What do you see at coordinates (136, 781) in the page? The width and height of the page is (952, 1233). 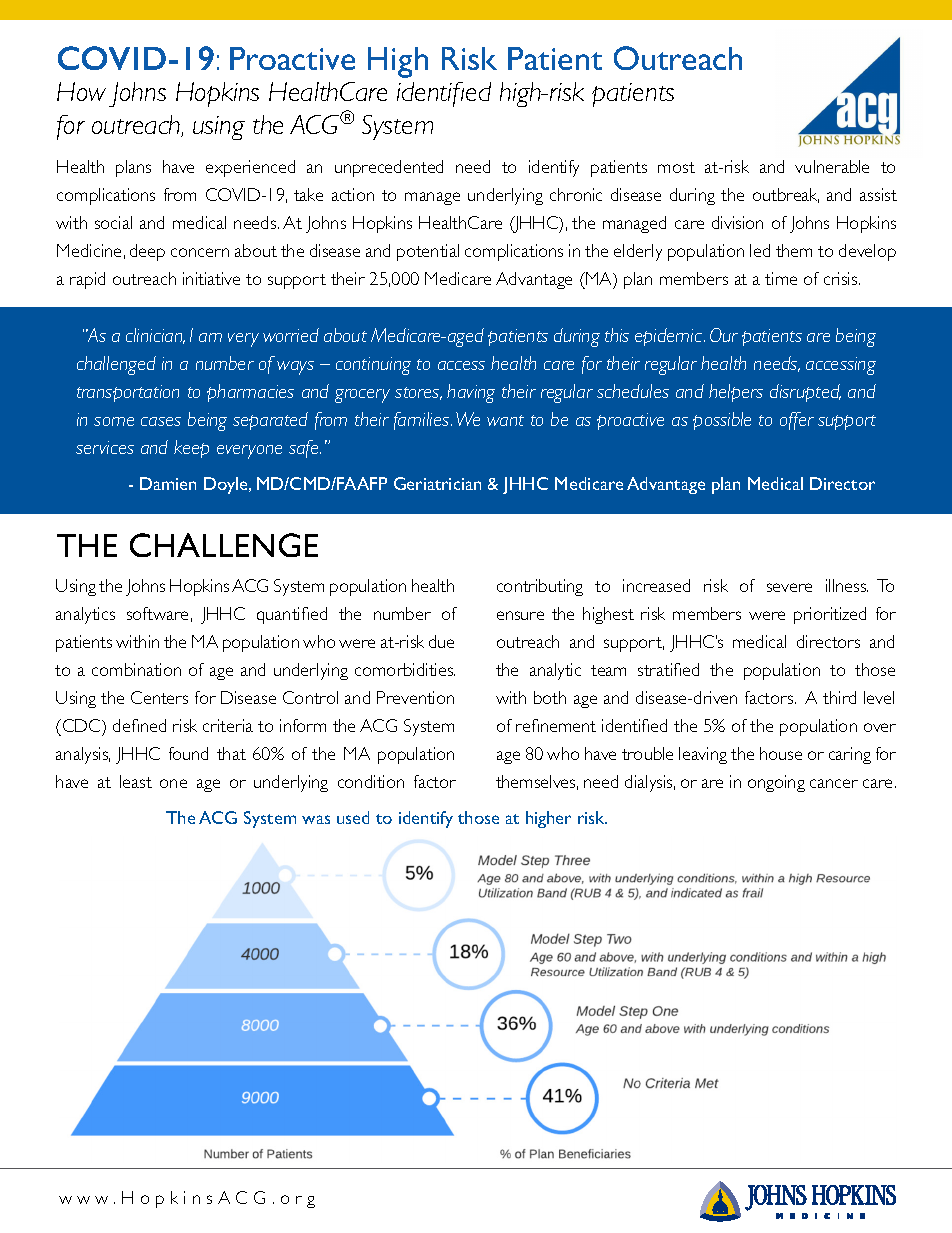 I see `least` at bounding box center [136, 781].
